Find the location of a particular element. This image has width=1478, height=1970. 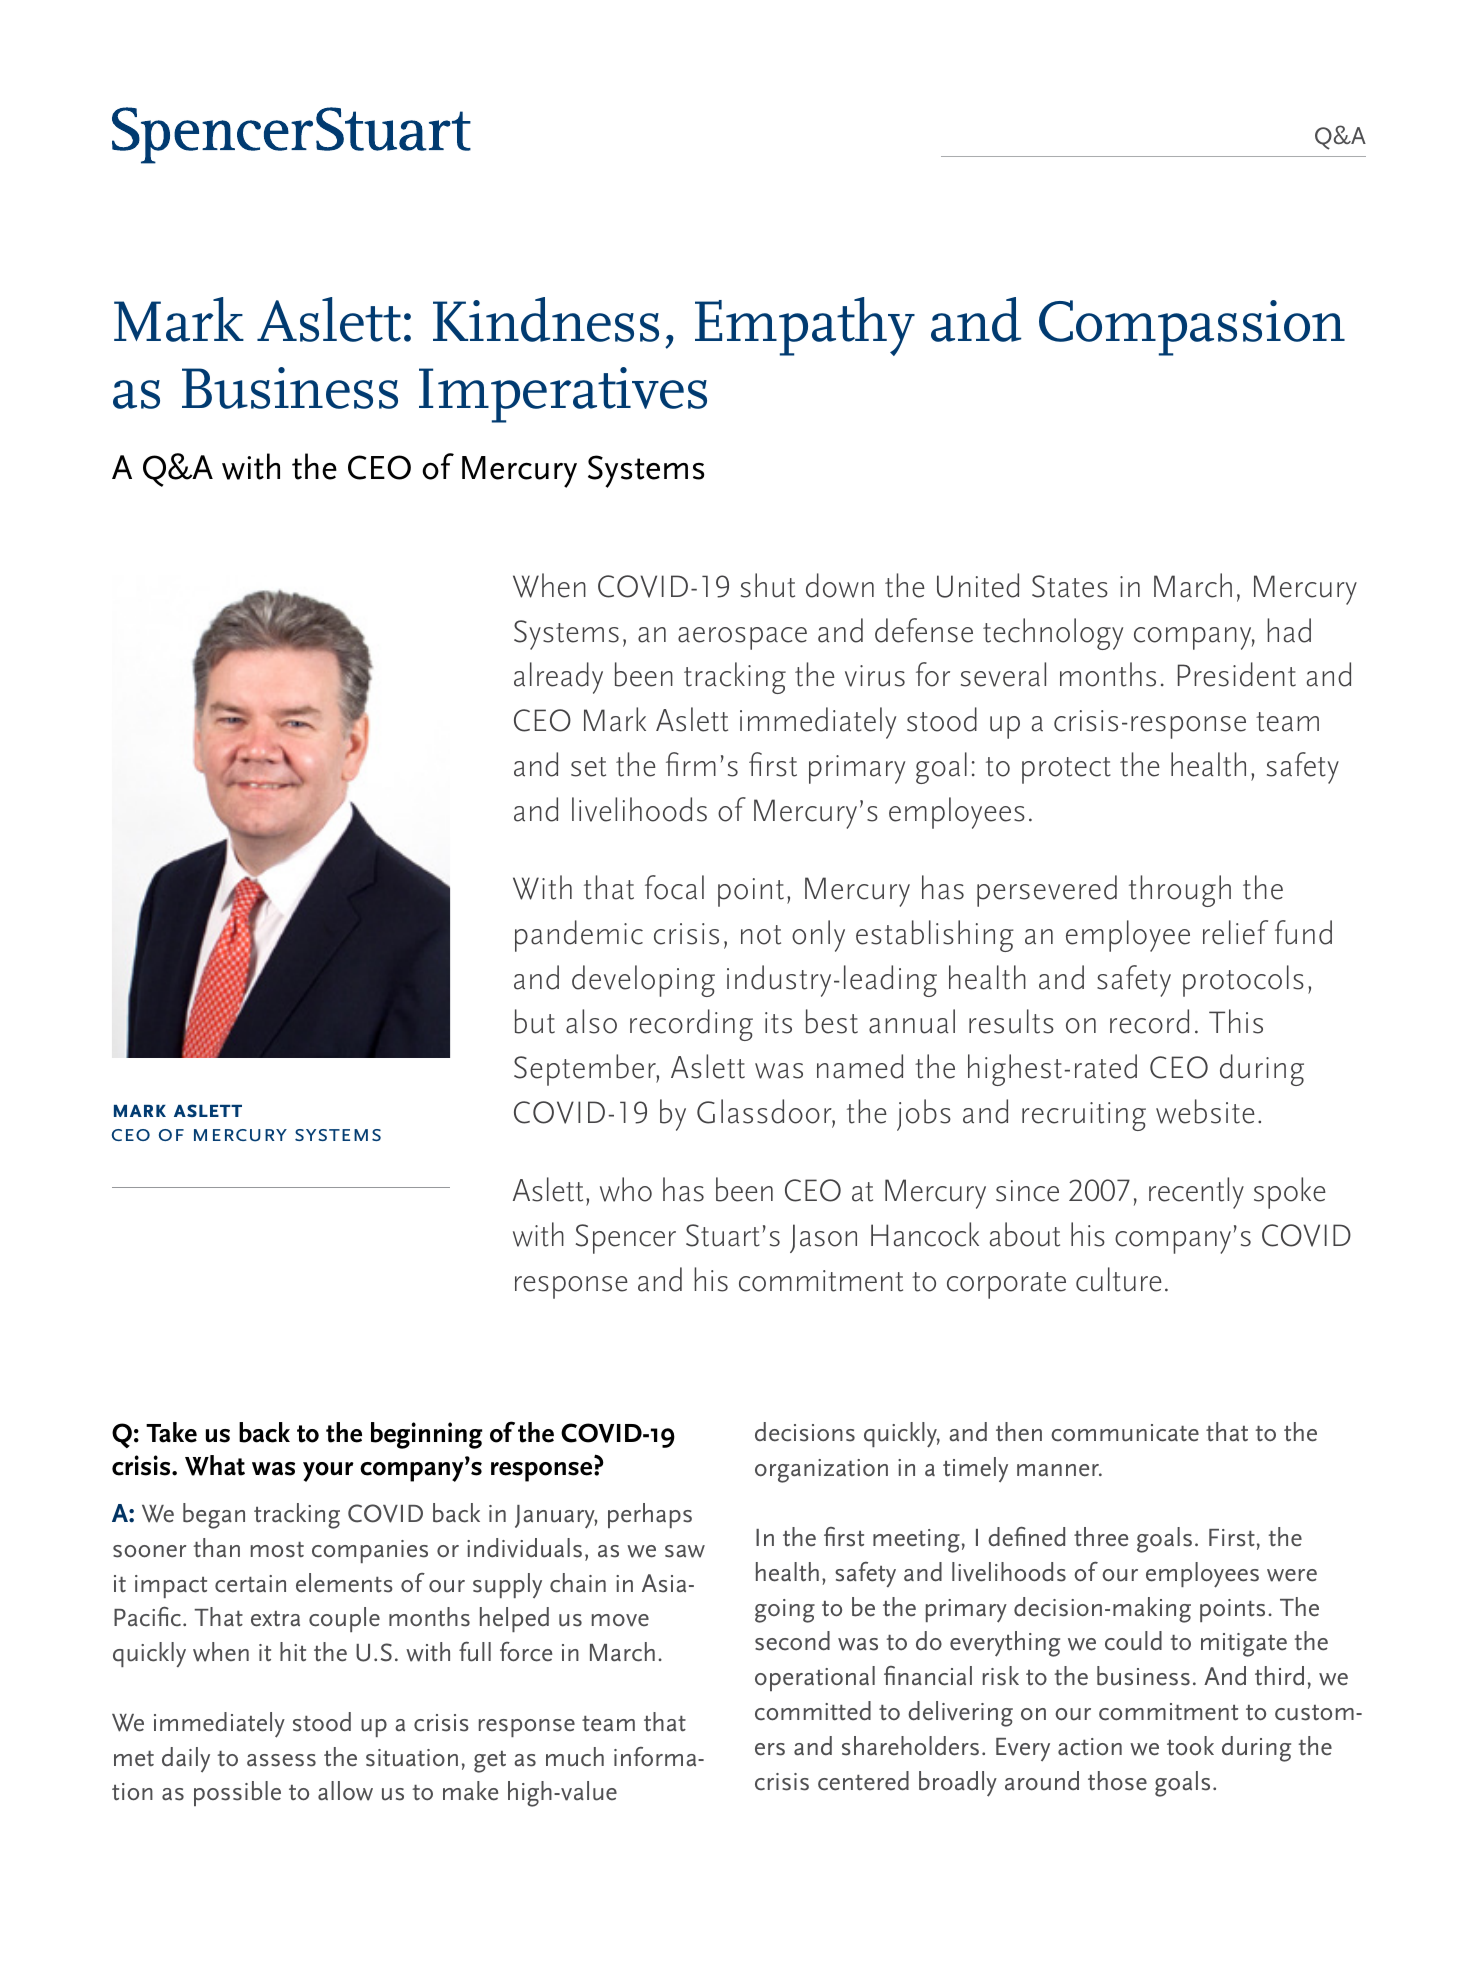

but is located at coordinates (535, 1021).
